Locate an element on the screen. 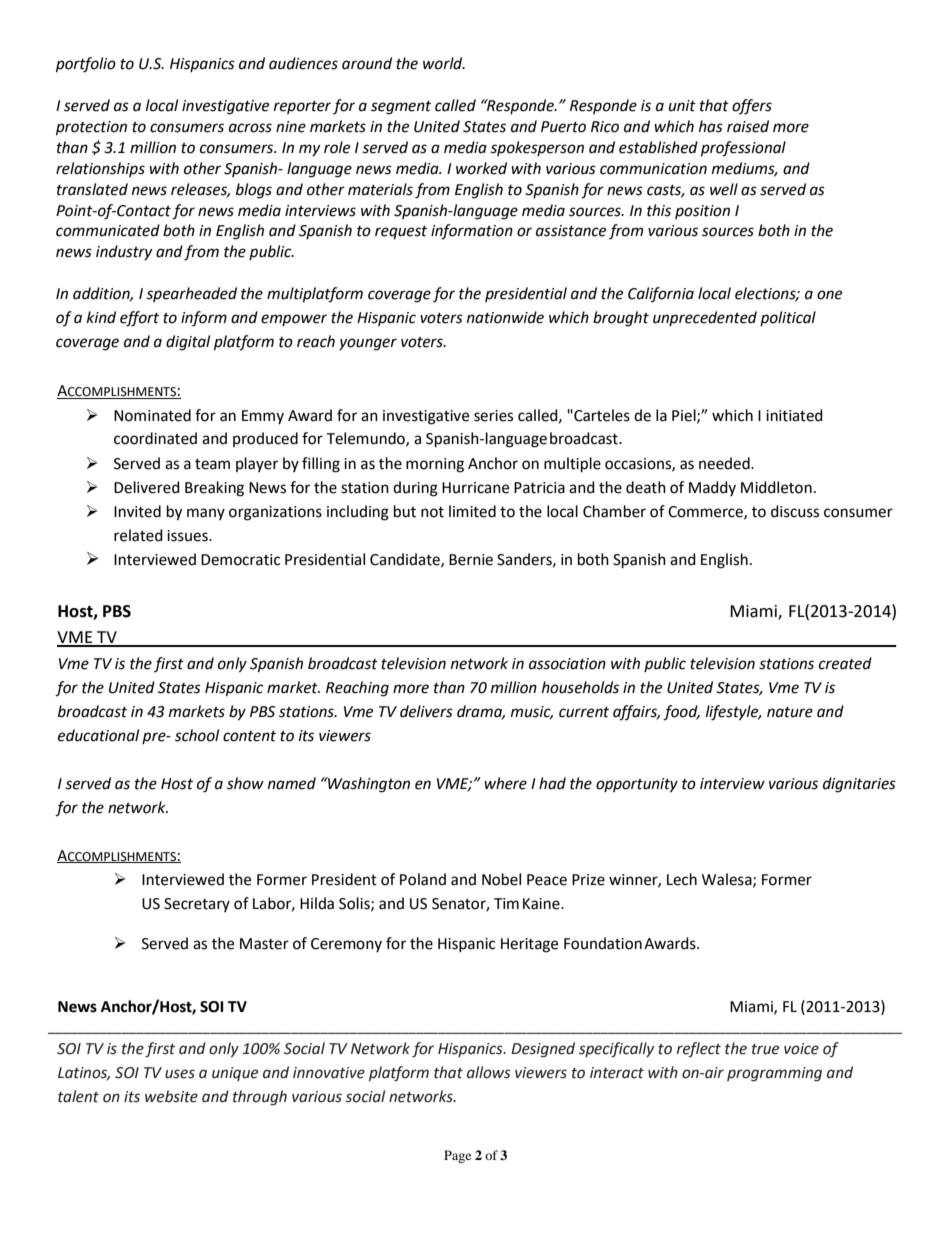 This screenshot has height=1233, width=952. world is located at coordinates (444, 63).
